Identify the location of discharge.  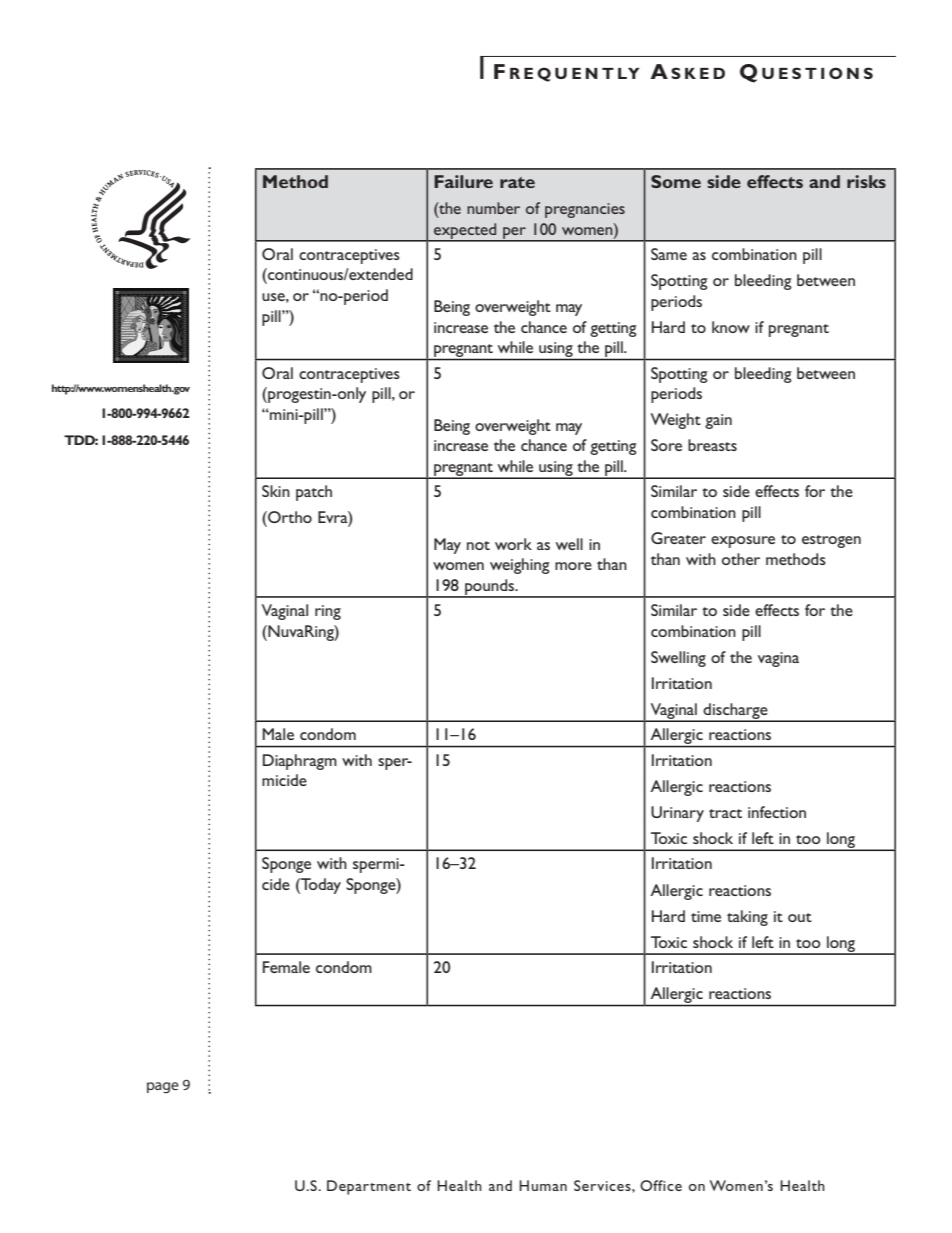
(736, 712).
